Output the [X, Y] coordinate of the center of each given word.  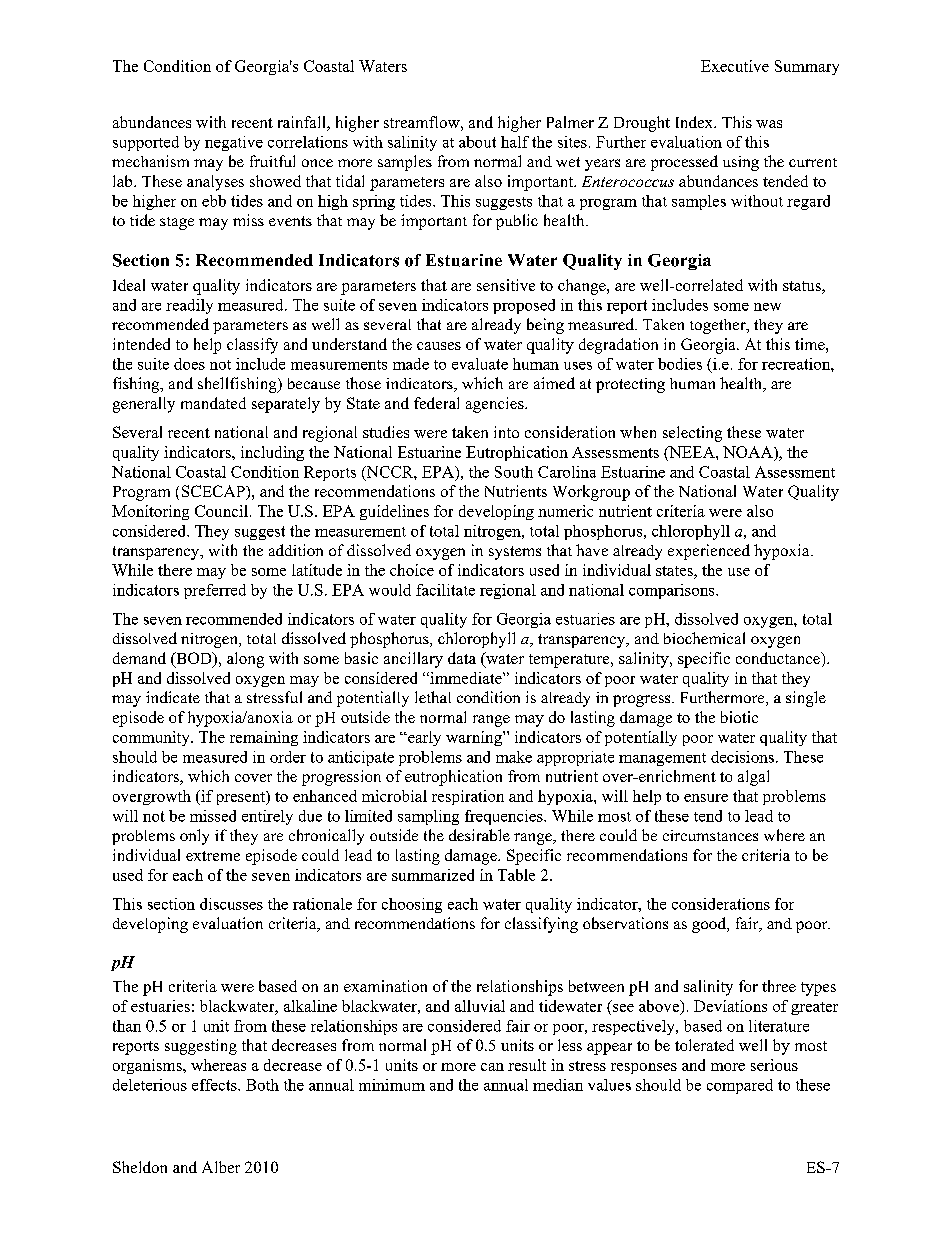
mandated [213, 403]
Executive [735, 66]
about [477, 142]
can [492, 1067]
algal [753, 778]
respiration [468, 797]
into [506, 432]
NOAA [749, 452]
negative [234, 143]
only [194, 837]
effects [215, 1085]
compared [740, 1086]
